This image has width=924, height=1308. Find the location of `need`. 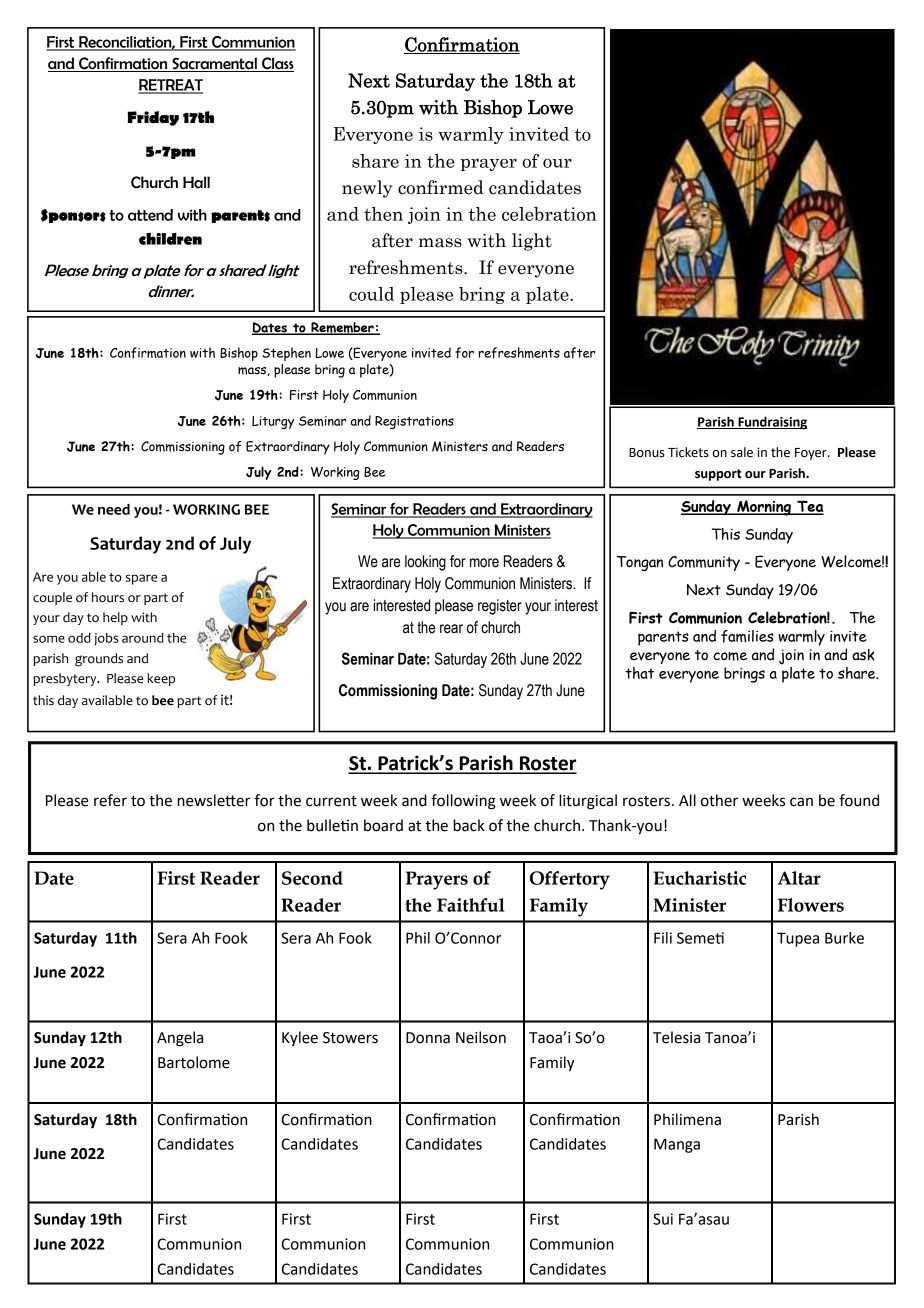

need is located at coordinates (114, 509).
